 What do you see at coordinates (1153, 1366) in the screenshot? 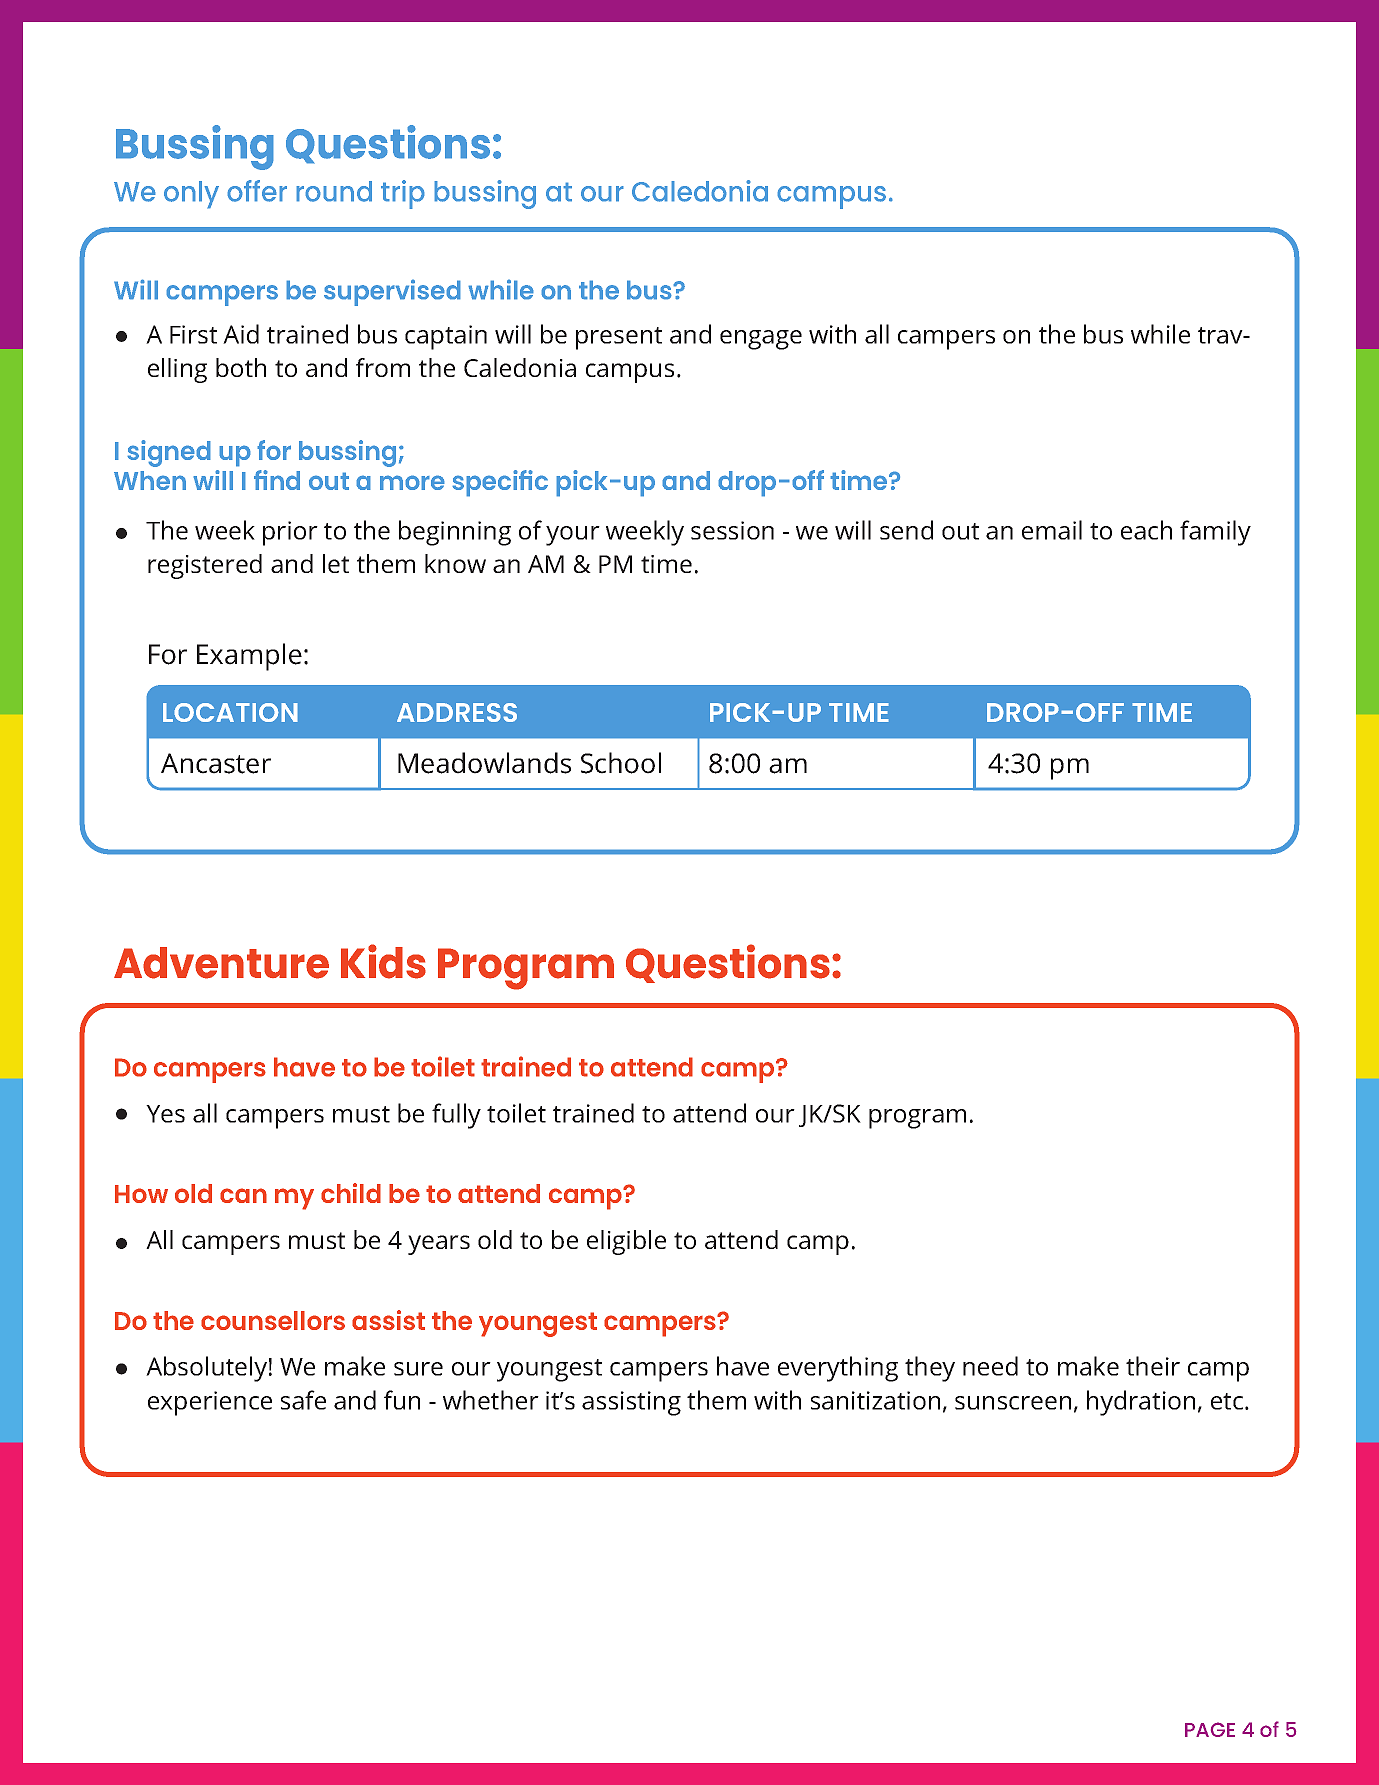
I see `their` at bounding box center [1153, 1366].
